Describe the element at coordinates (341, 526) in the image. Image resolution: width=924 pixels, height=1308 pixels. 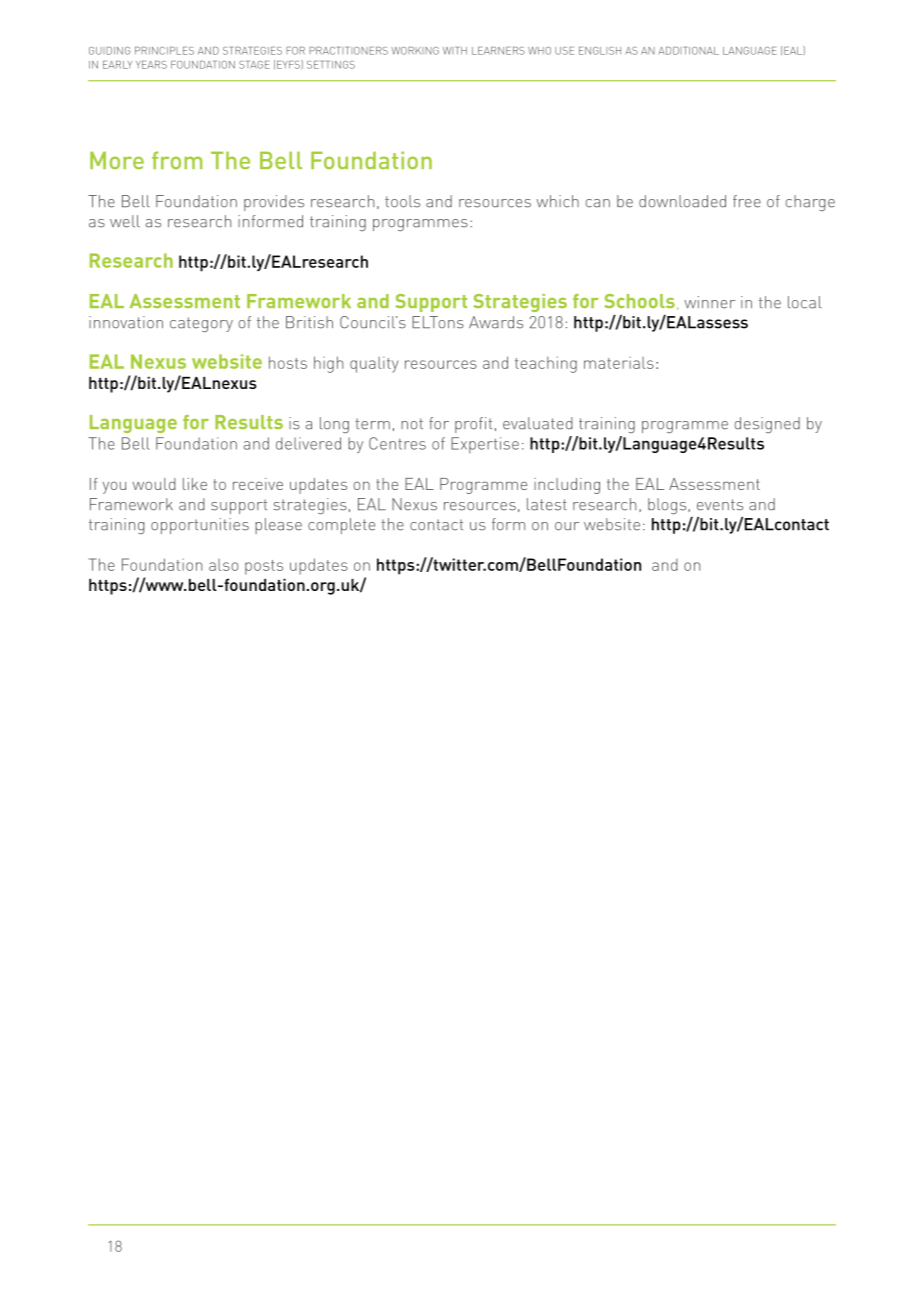
I see `complete` at that location.
